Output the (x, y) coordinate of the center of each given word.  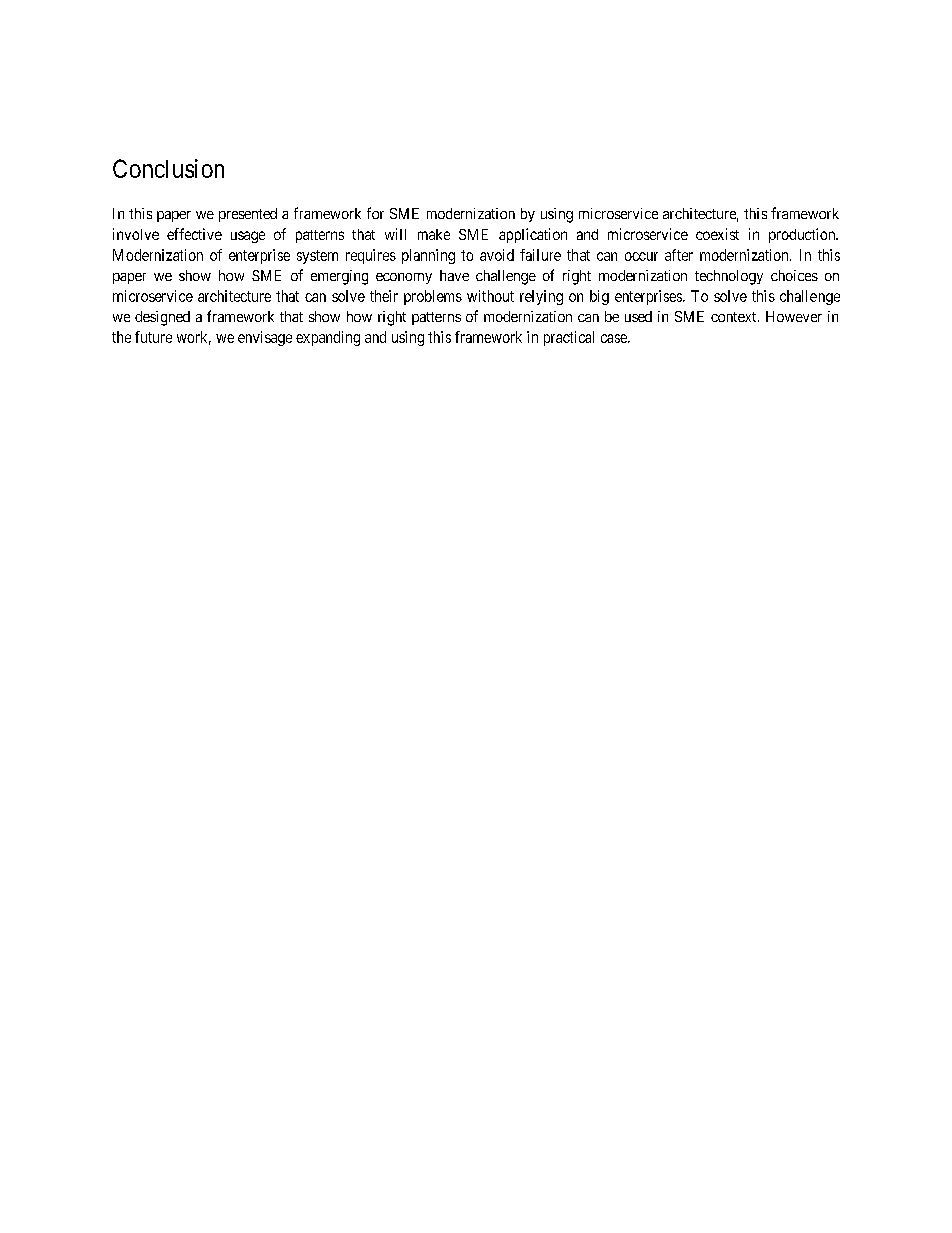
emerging (339, 277)
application (533, 235)
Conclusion (168, 168)
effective (194, 234)
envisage (265, 338)
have (454, 275)
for (375, 213)
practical (569, 338)
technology (729, 277)
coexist (717, 234)
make (434, 234)
